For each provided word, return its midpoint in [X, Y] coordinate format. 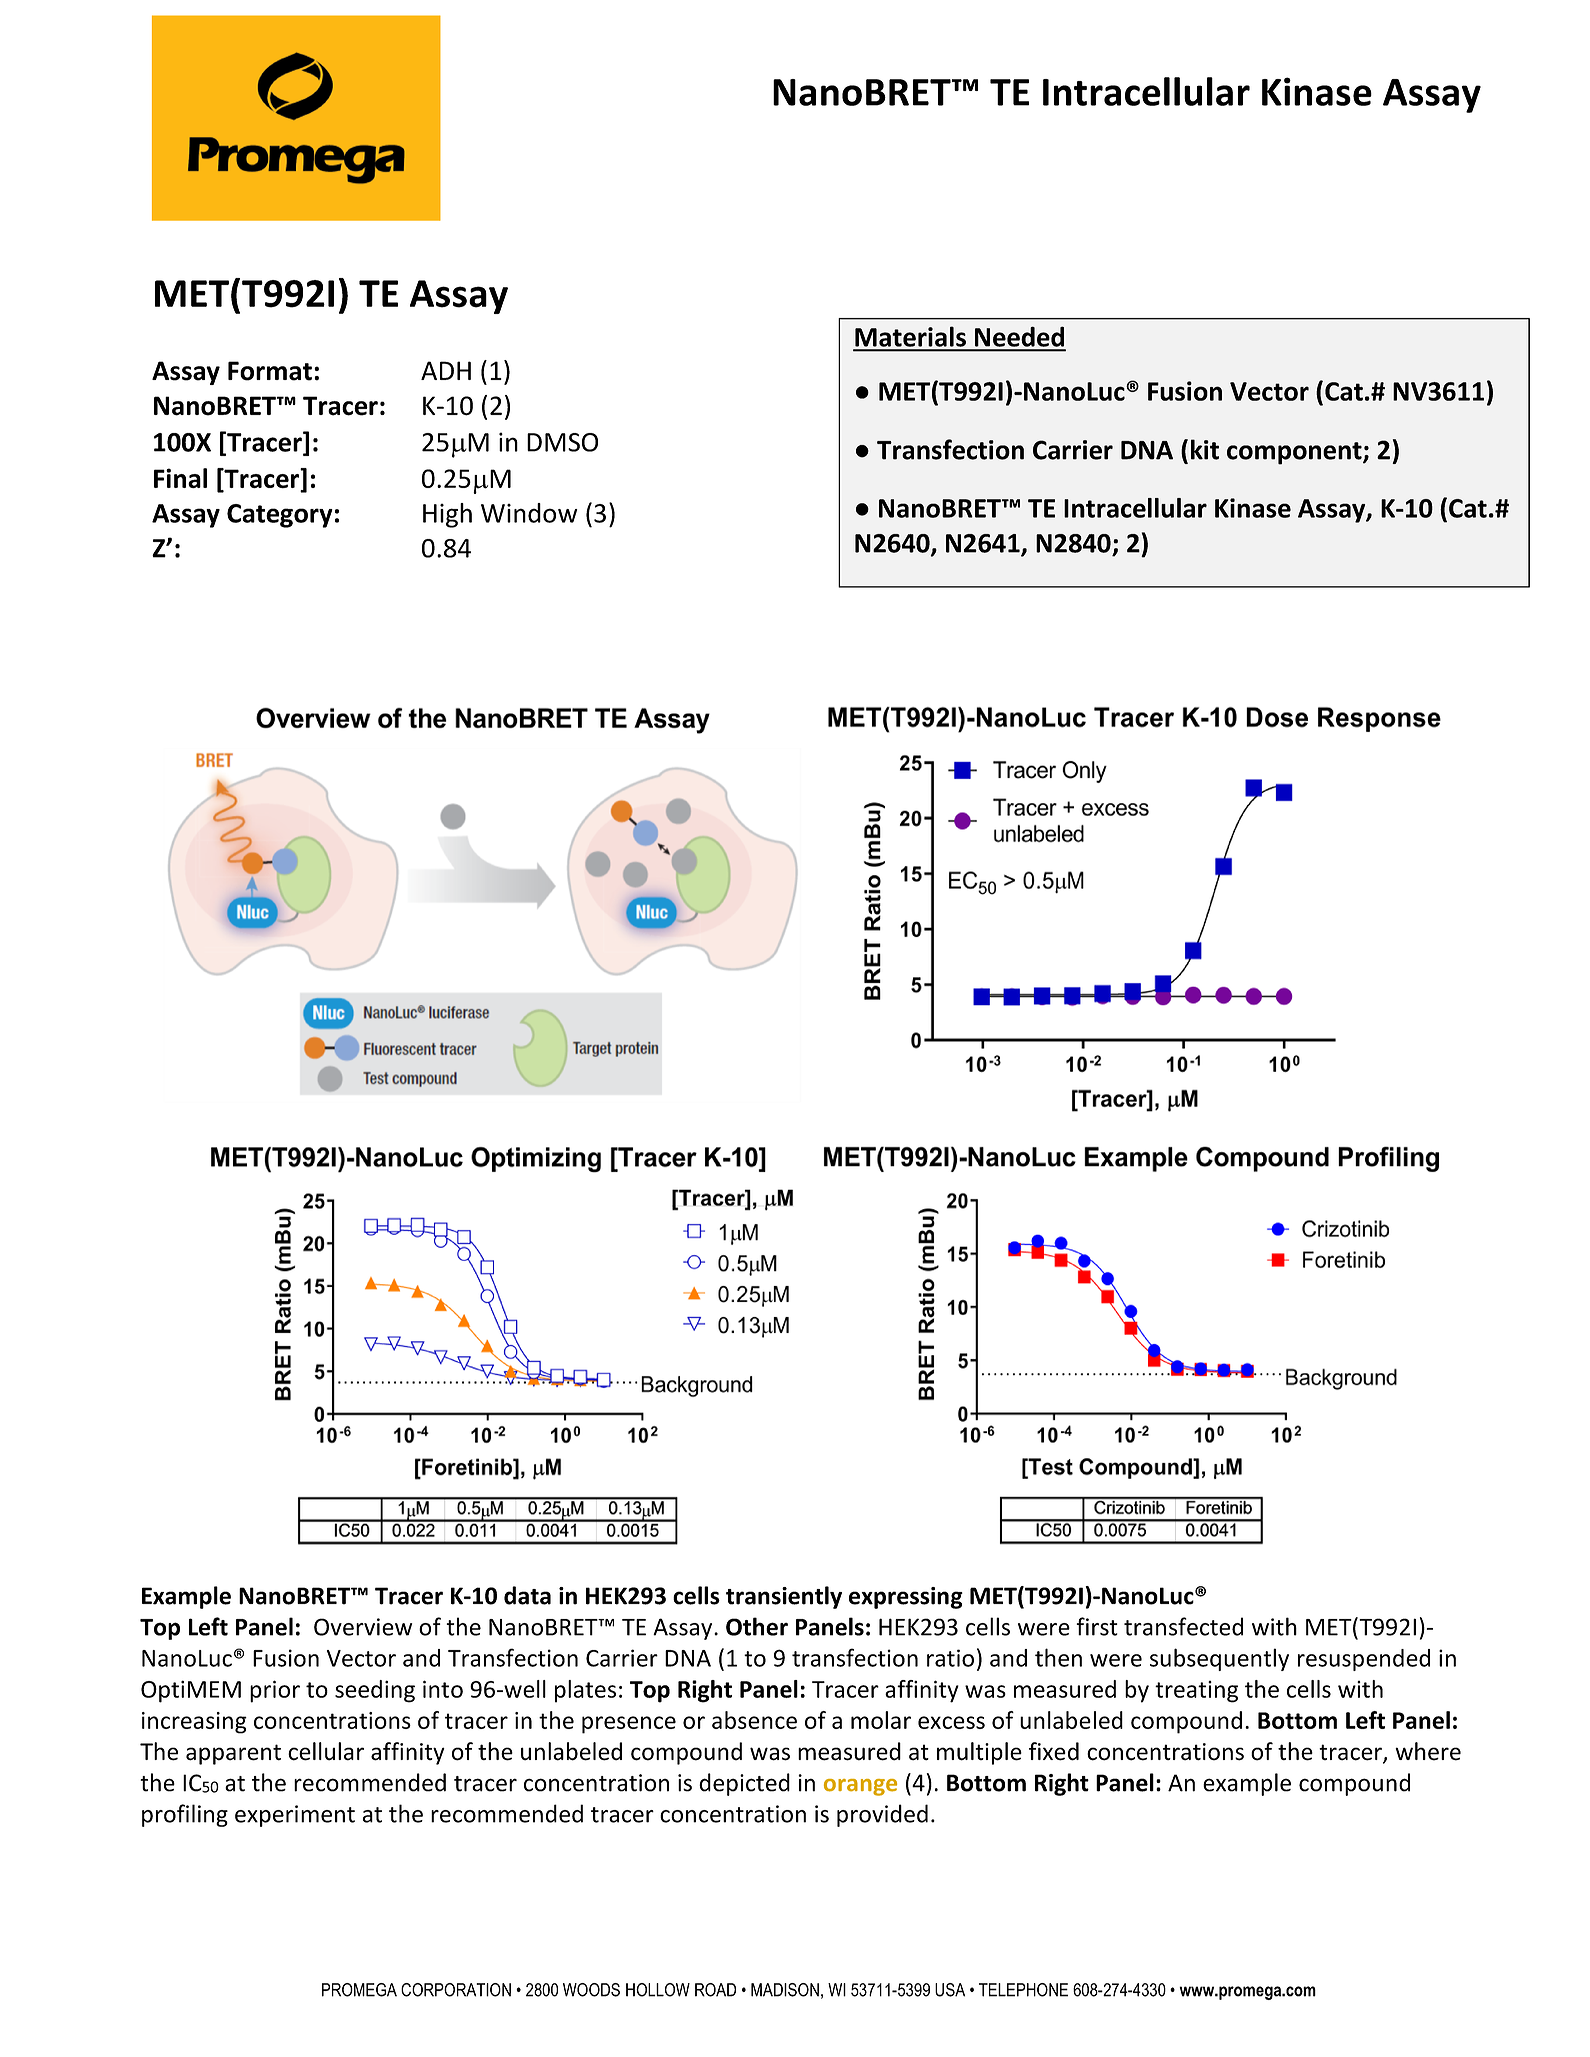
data [527, 1595]
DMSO [562, 442]
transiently [784, 1597]
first [1097, 1626]
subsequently [1219, 1659]
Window [529, 513]
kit [1205, 449]
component [1295, 453]
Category [280, 516]
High [447, 515]
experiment [295, 1816]
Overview [363, 1627]
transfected [1183, 1626]
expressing [906, 1598]
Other [757, 1626]
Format [270, 371]
